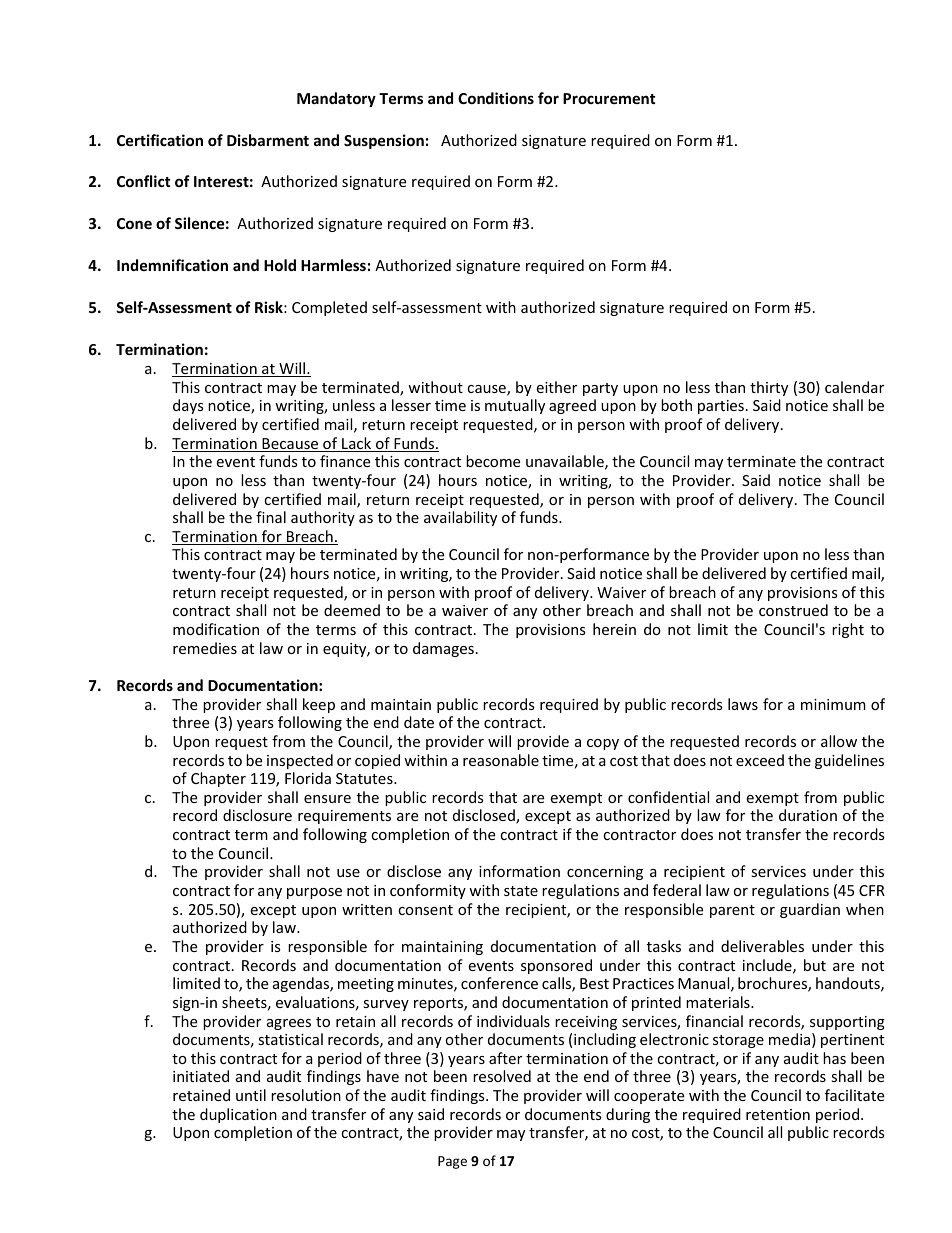 The height and width of the document is (1233, 952). I want to click on state, so click(521, 891).
